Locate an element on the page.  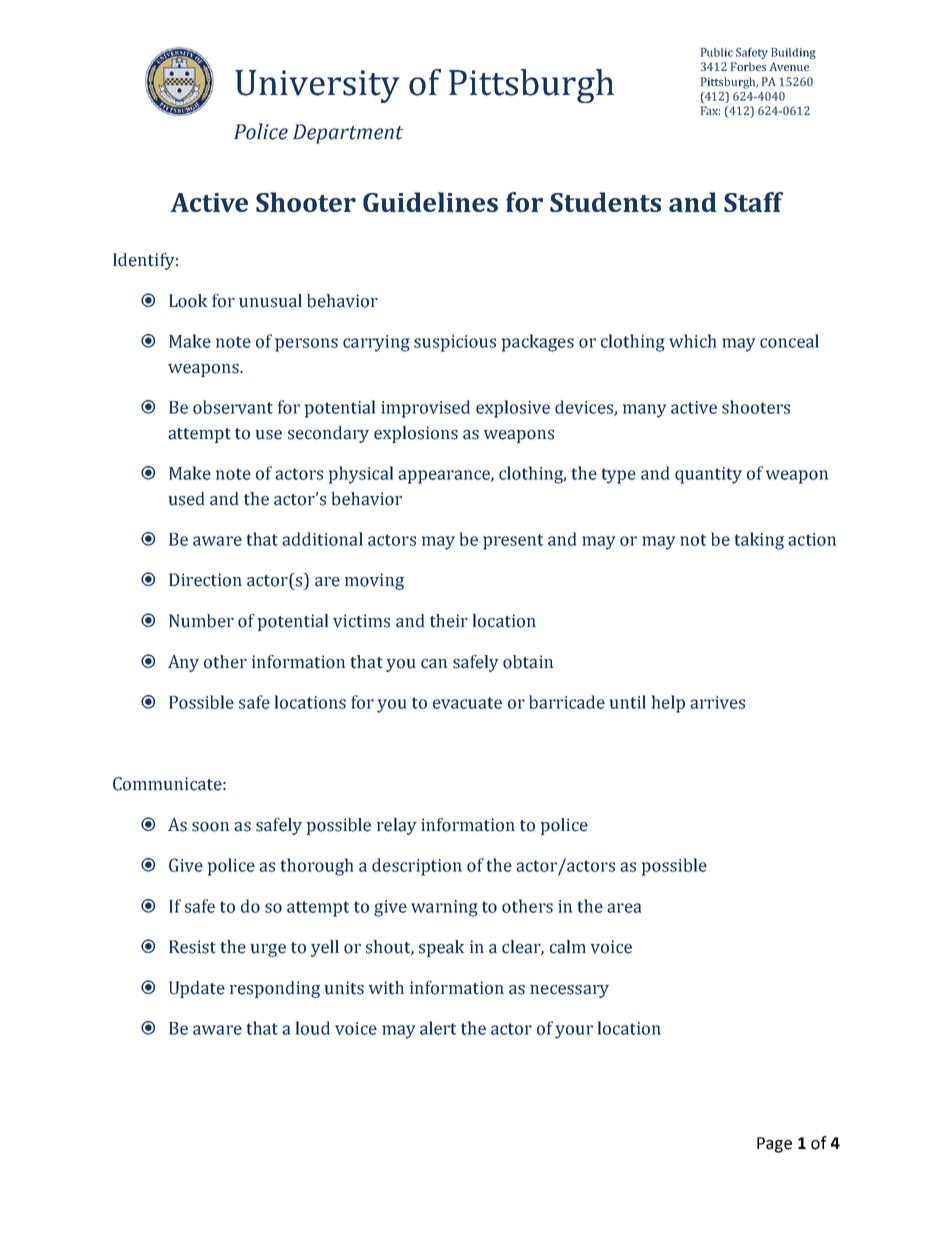
their is located at coordinates (449, 621).
